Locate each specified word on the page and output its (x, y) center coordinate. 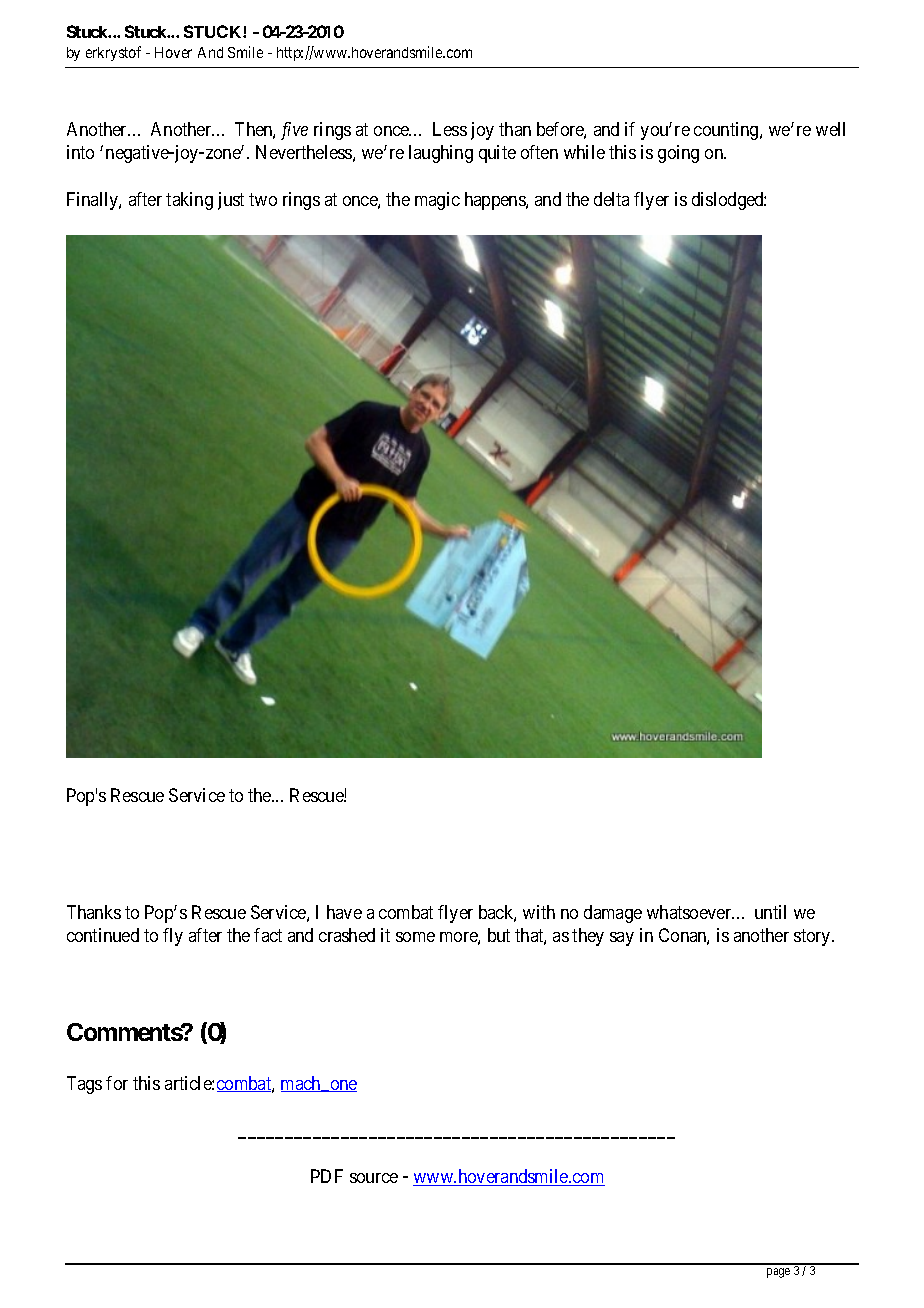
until (770, 912)
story (813, 938)
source (374, 1178)
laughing (441, 154)
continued (103, 935)
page (778, 1273)
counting (727, 131)
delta (611, 199)
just (231, 201)
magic (437, 201)
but (499, 935)
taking (189, 201)
